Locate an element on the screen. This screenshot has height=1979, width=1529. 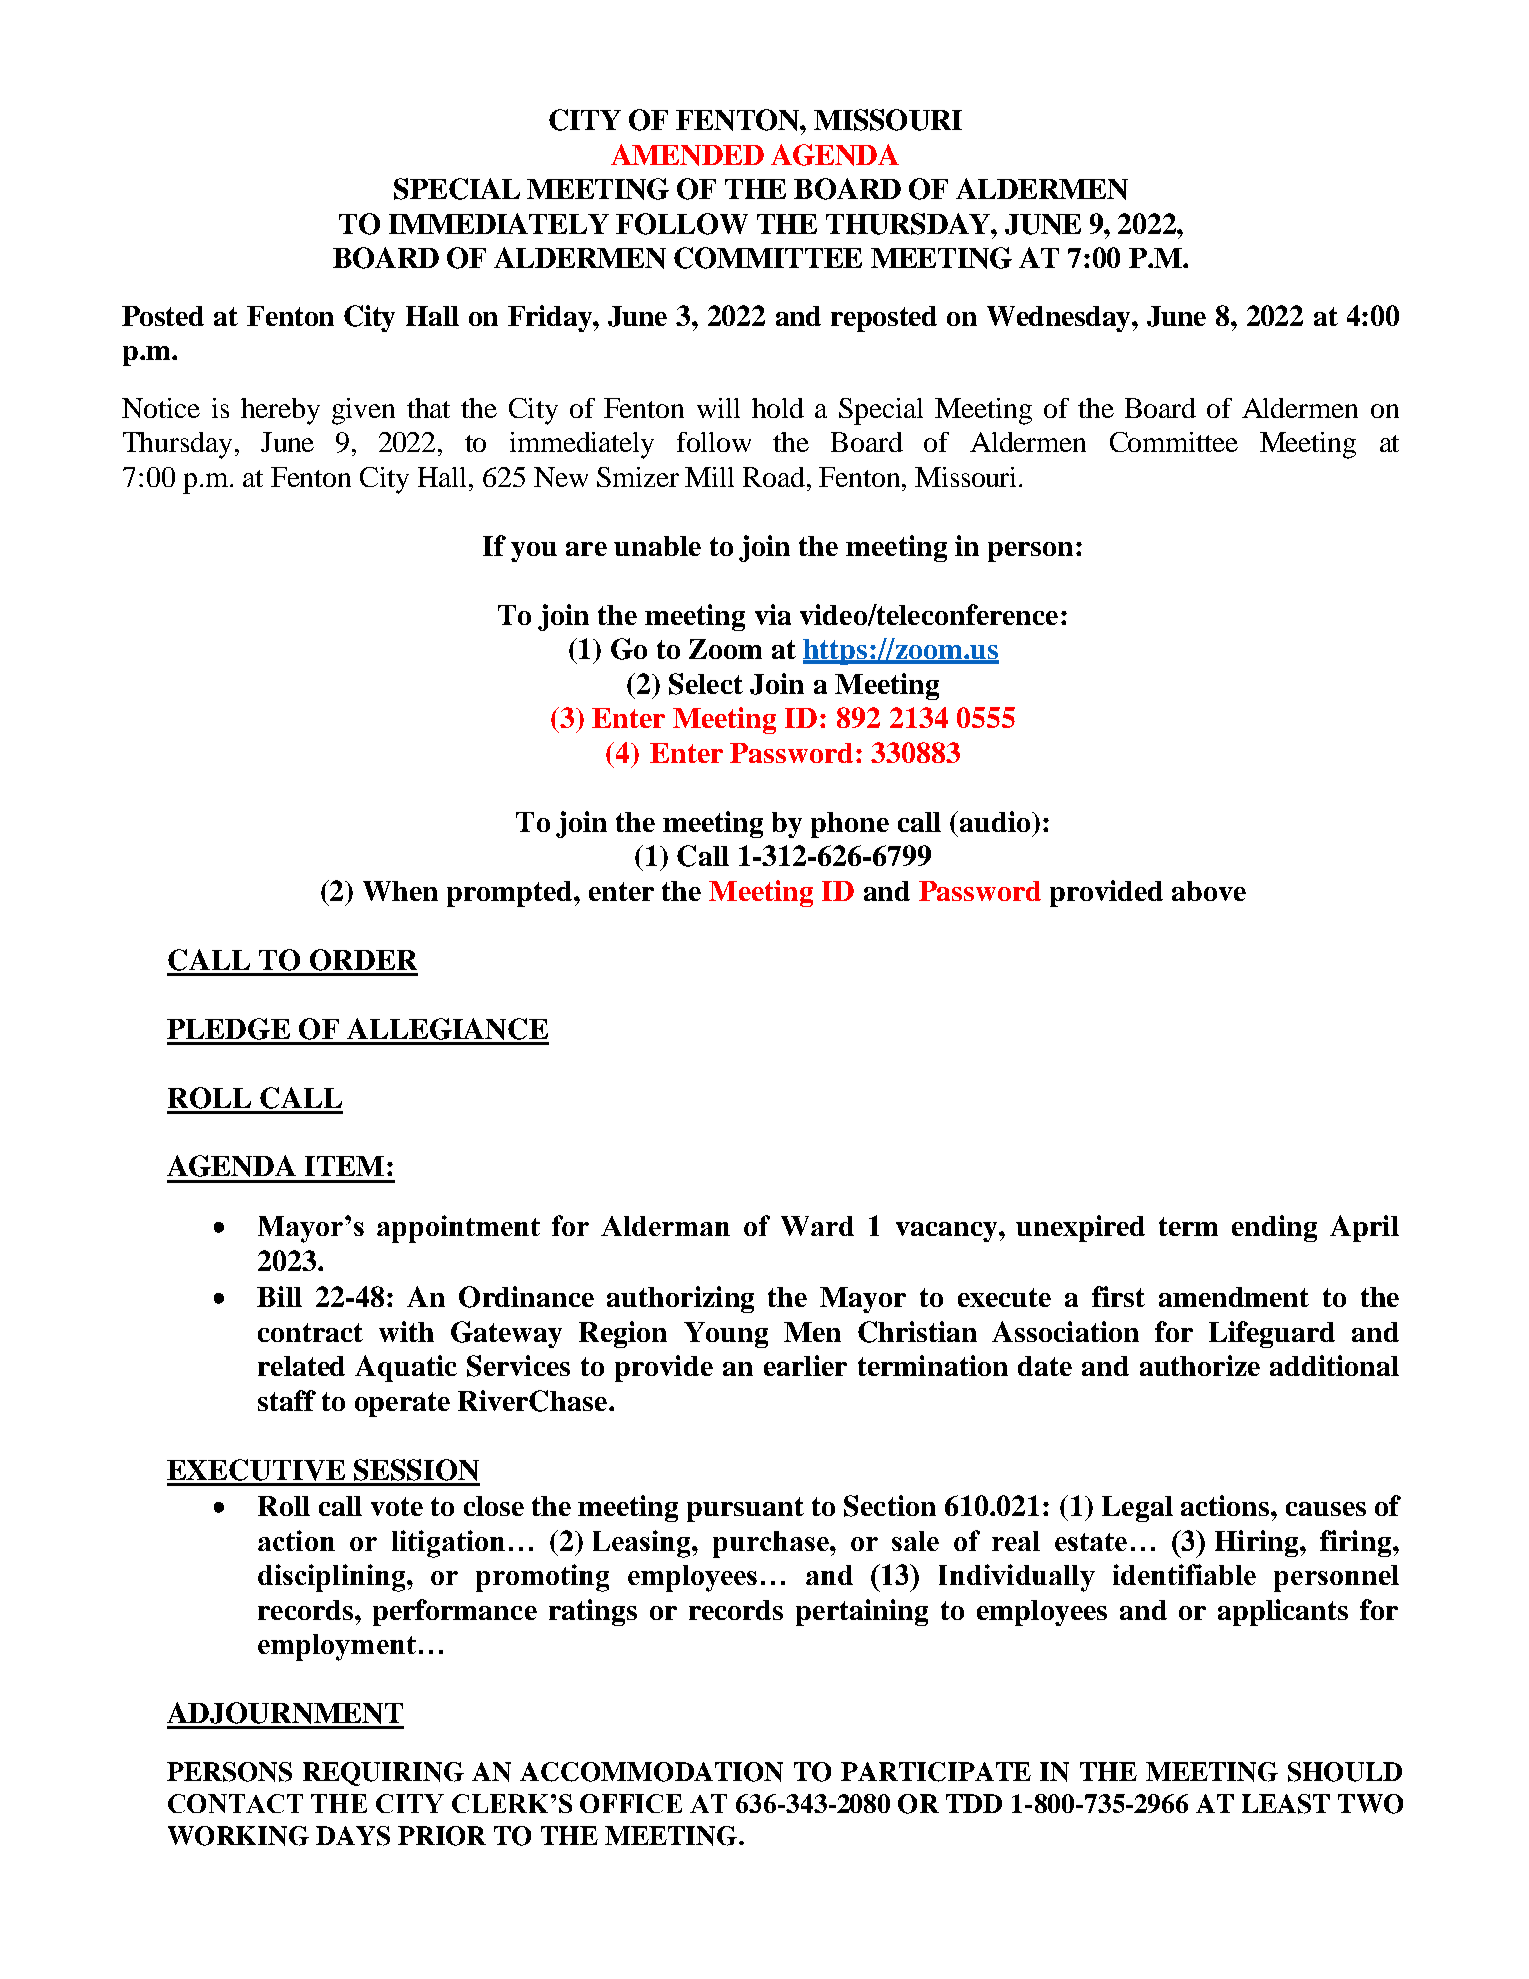
Wednesday is located at coordinates (1060, 319).
